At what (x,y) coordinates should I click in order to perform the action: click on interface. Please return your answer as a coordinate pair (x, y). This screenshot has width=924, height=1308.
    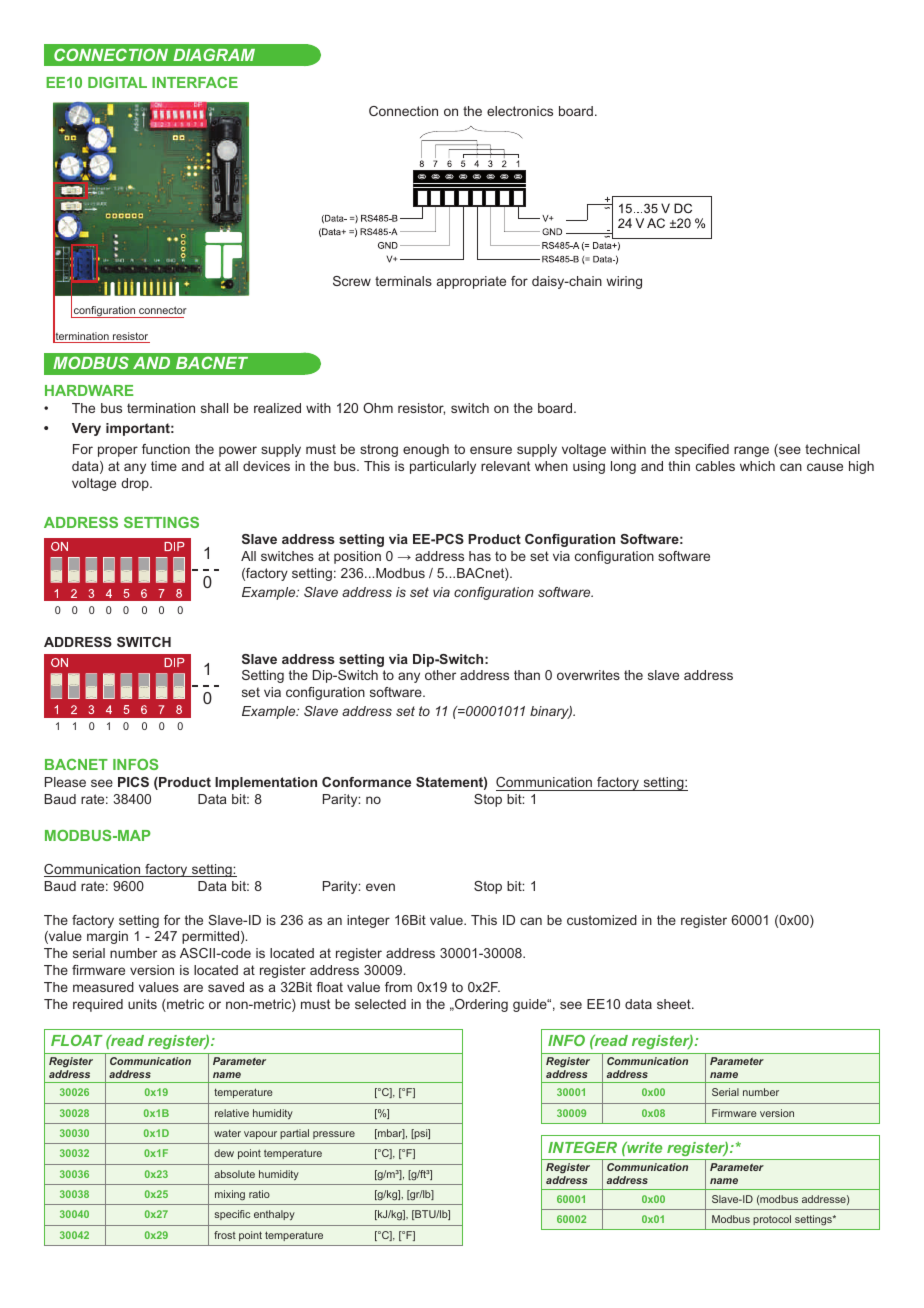
    Looking at the image, I should click on (195, 82).
